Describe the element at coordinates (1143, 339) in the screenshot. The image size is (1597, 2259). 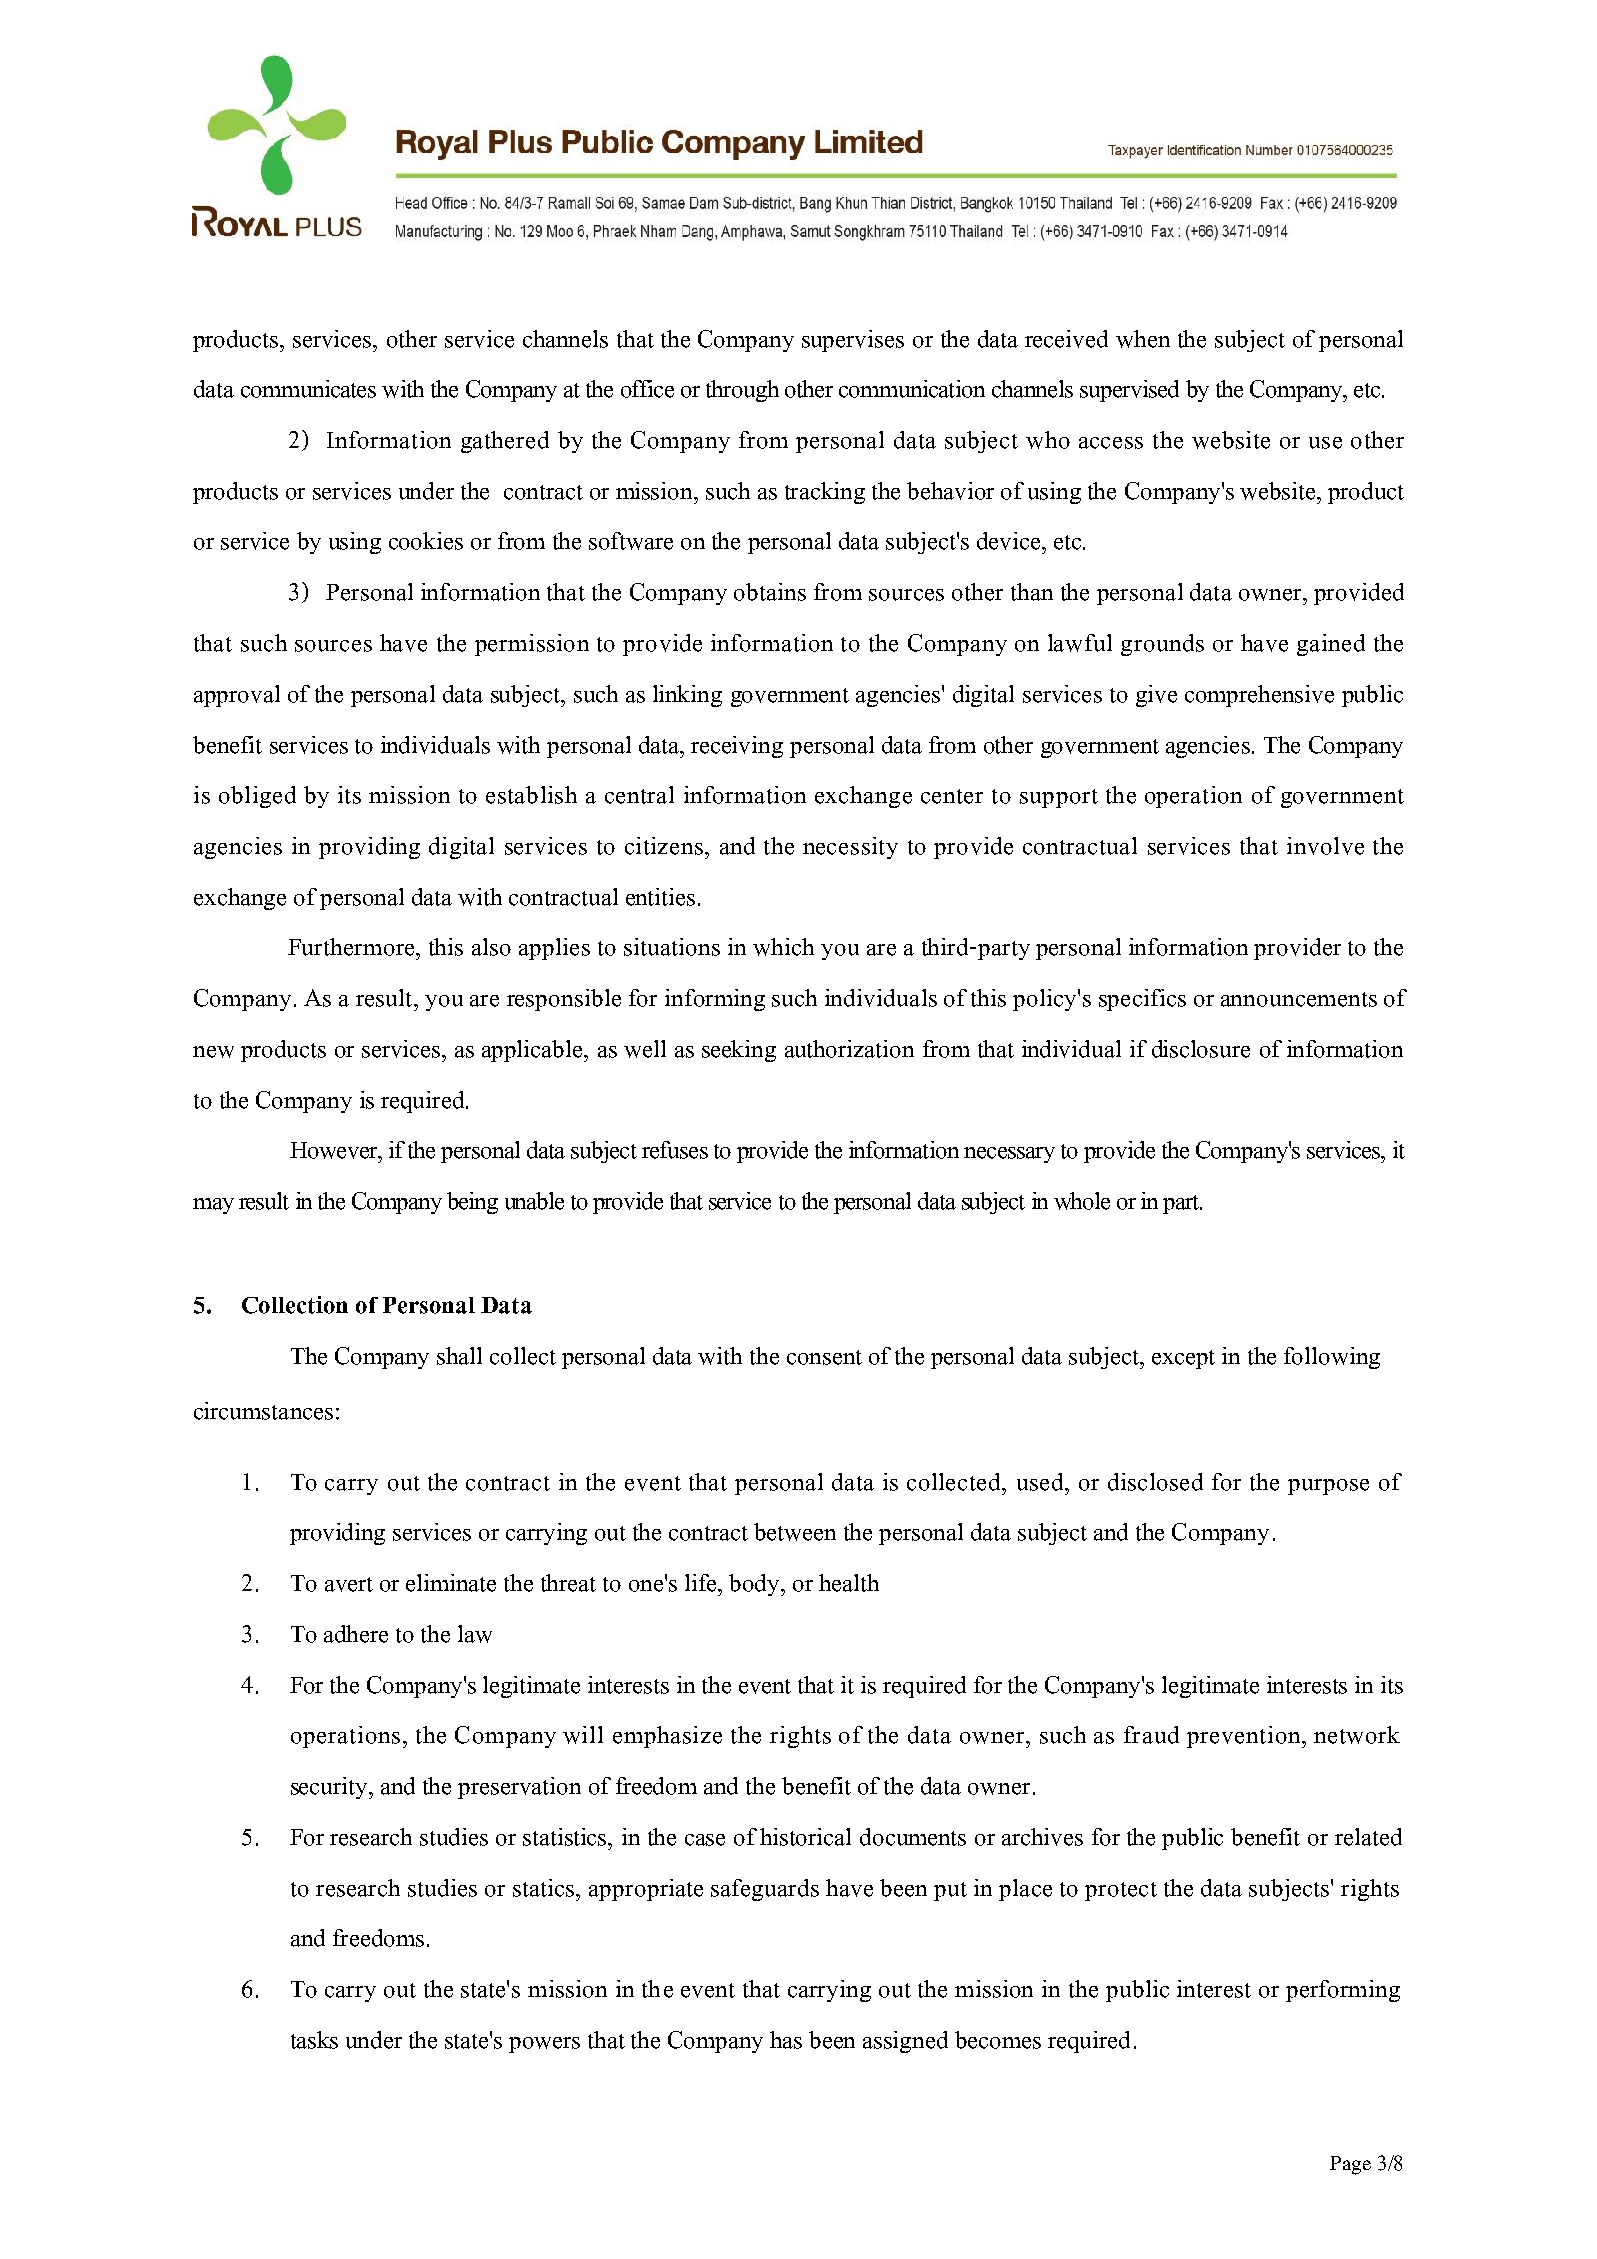
I see `when` at that location.
